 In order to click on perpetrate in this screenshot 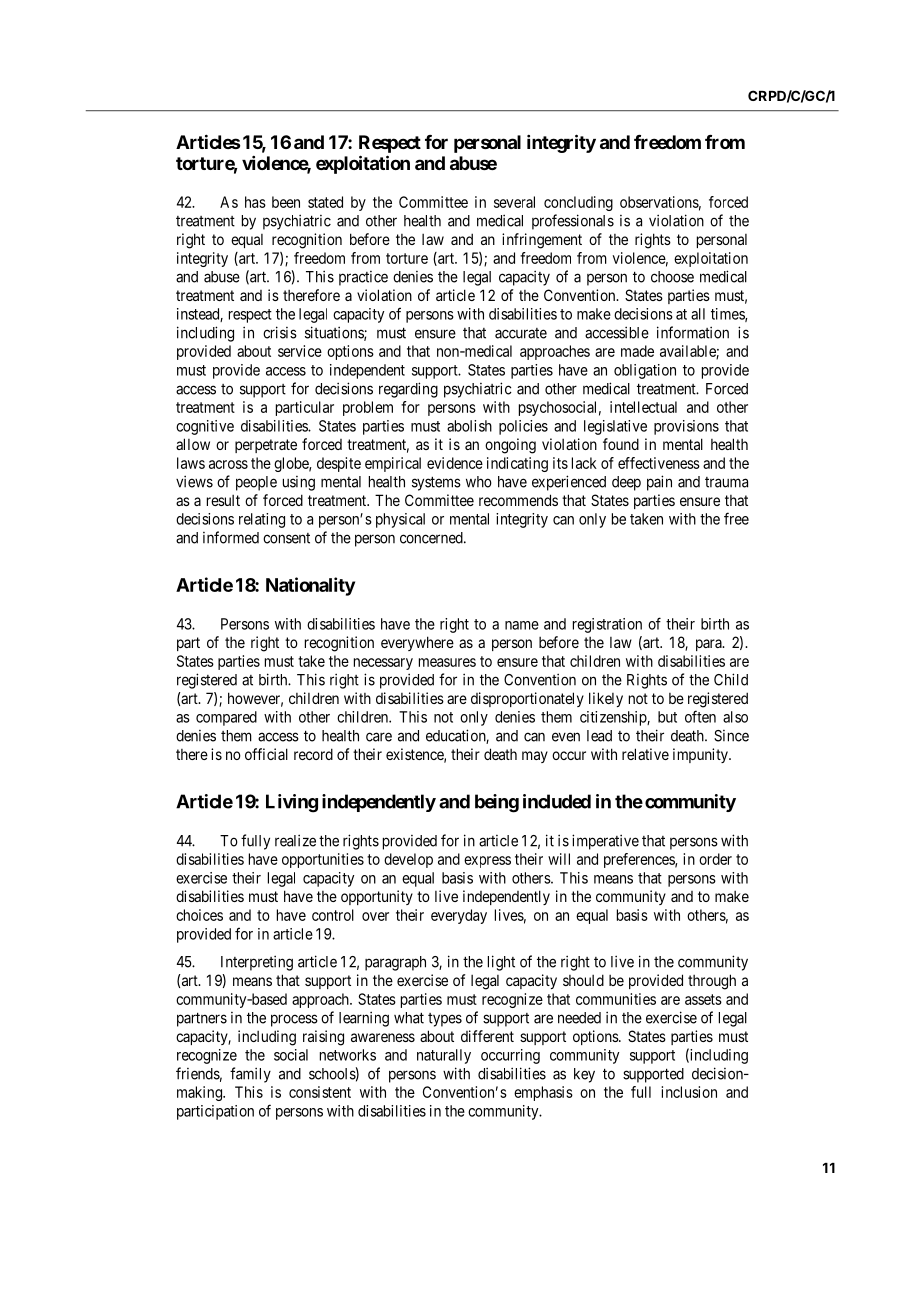, I will do `click(266, 446)`.
